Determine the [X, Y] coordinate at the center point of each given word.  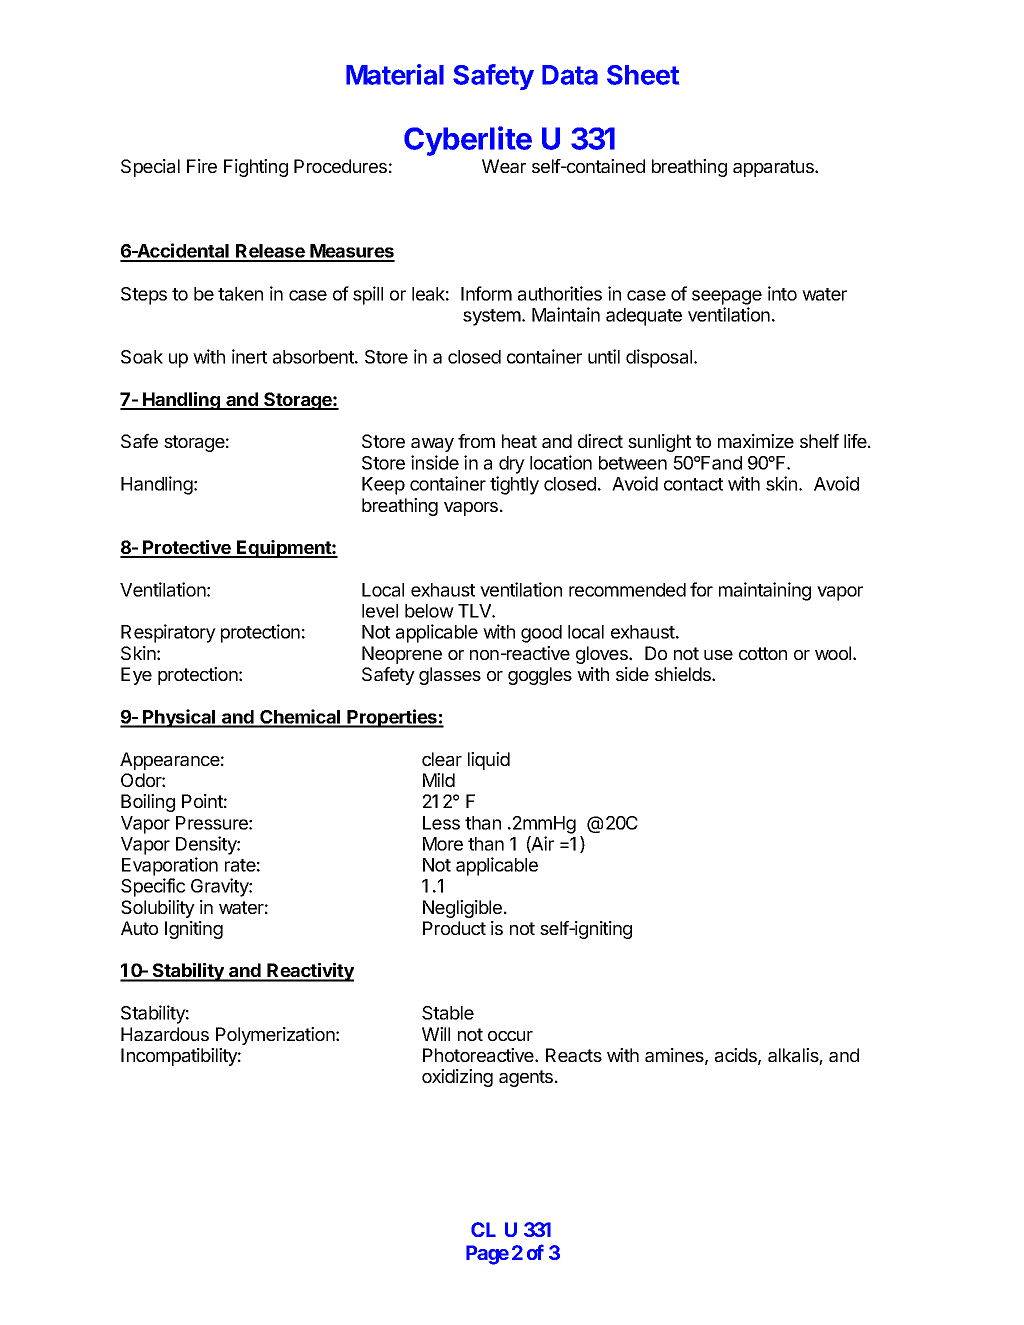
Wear [504, 166]
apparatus [774, 168]
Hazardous [165, 1034]
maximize [756, 441]
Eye [136, 676]
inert [249, 356]
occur [510, 1036]
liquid [489, 761]
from [476, 441]
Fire [202, 166]
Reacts [574, 1055]
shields [684, 674]
